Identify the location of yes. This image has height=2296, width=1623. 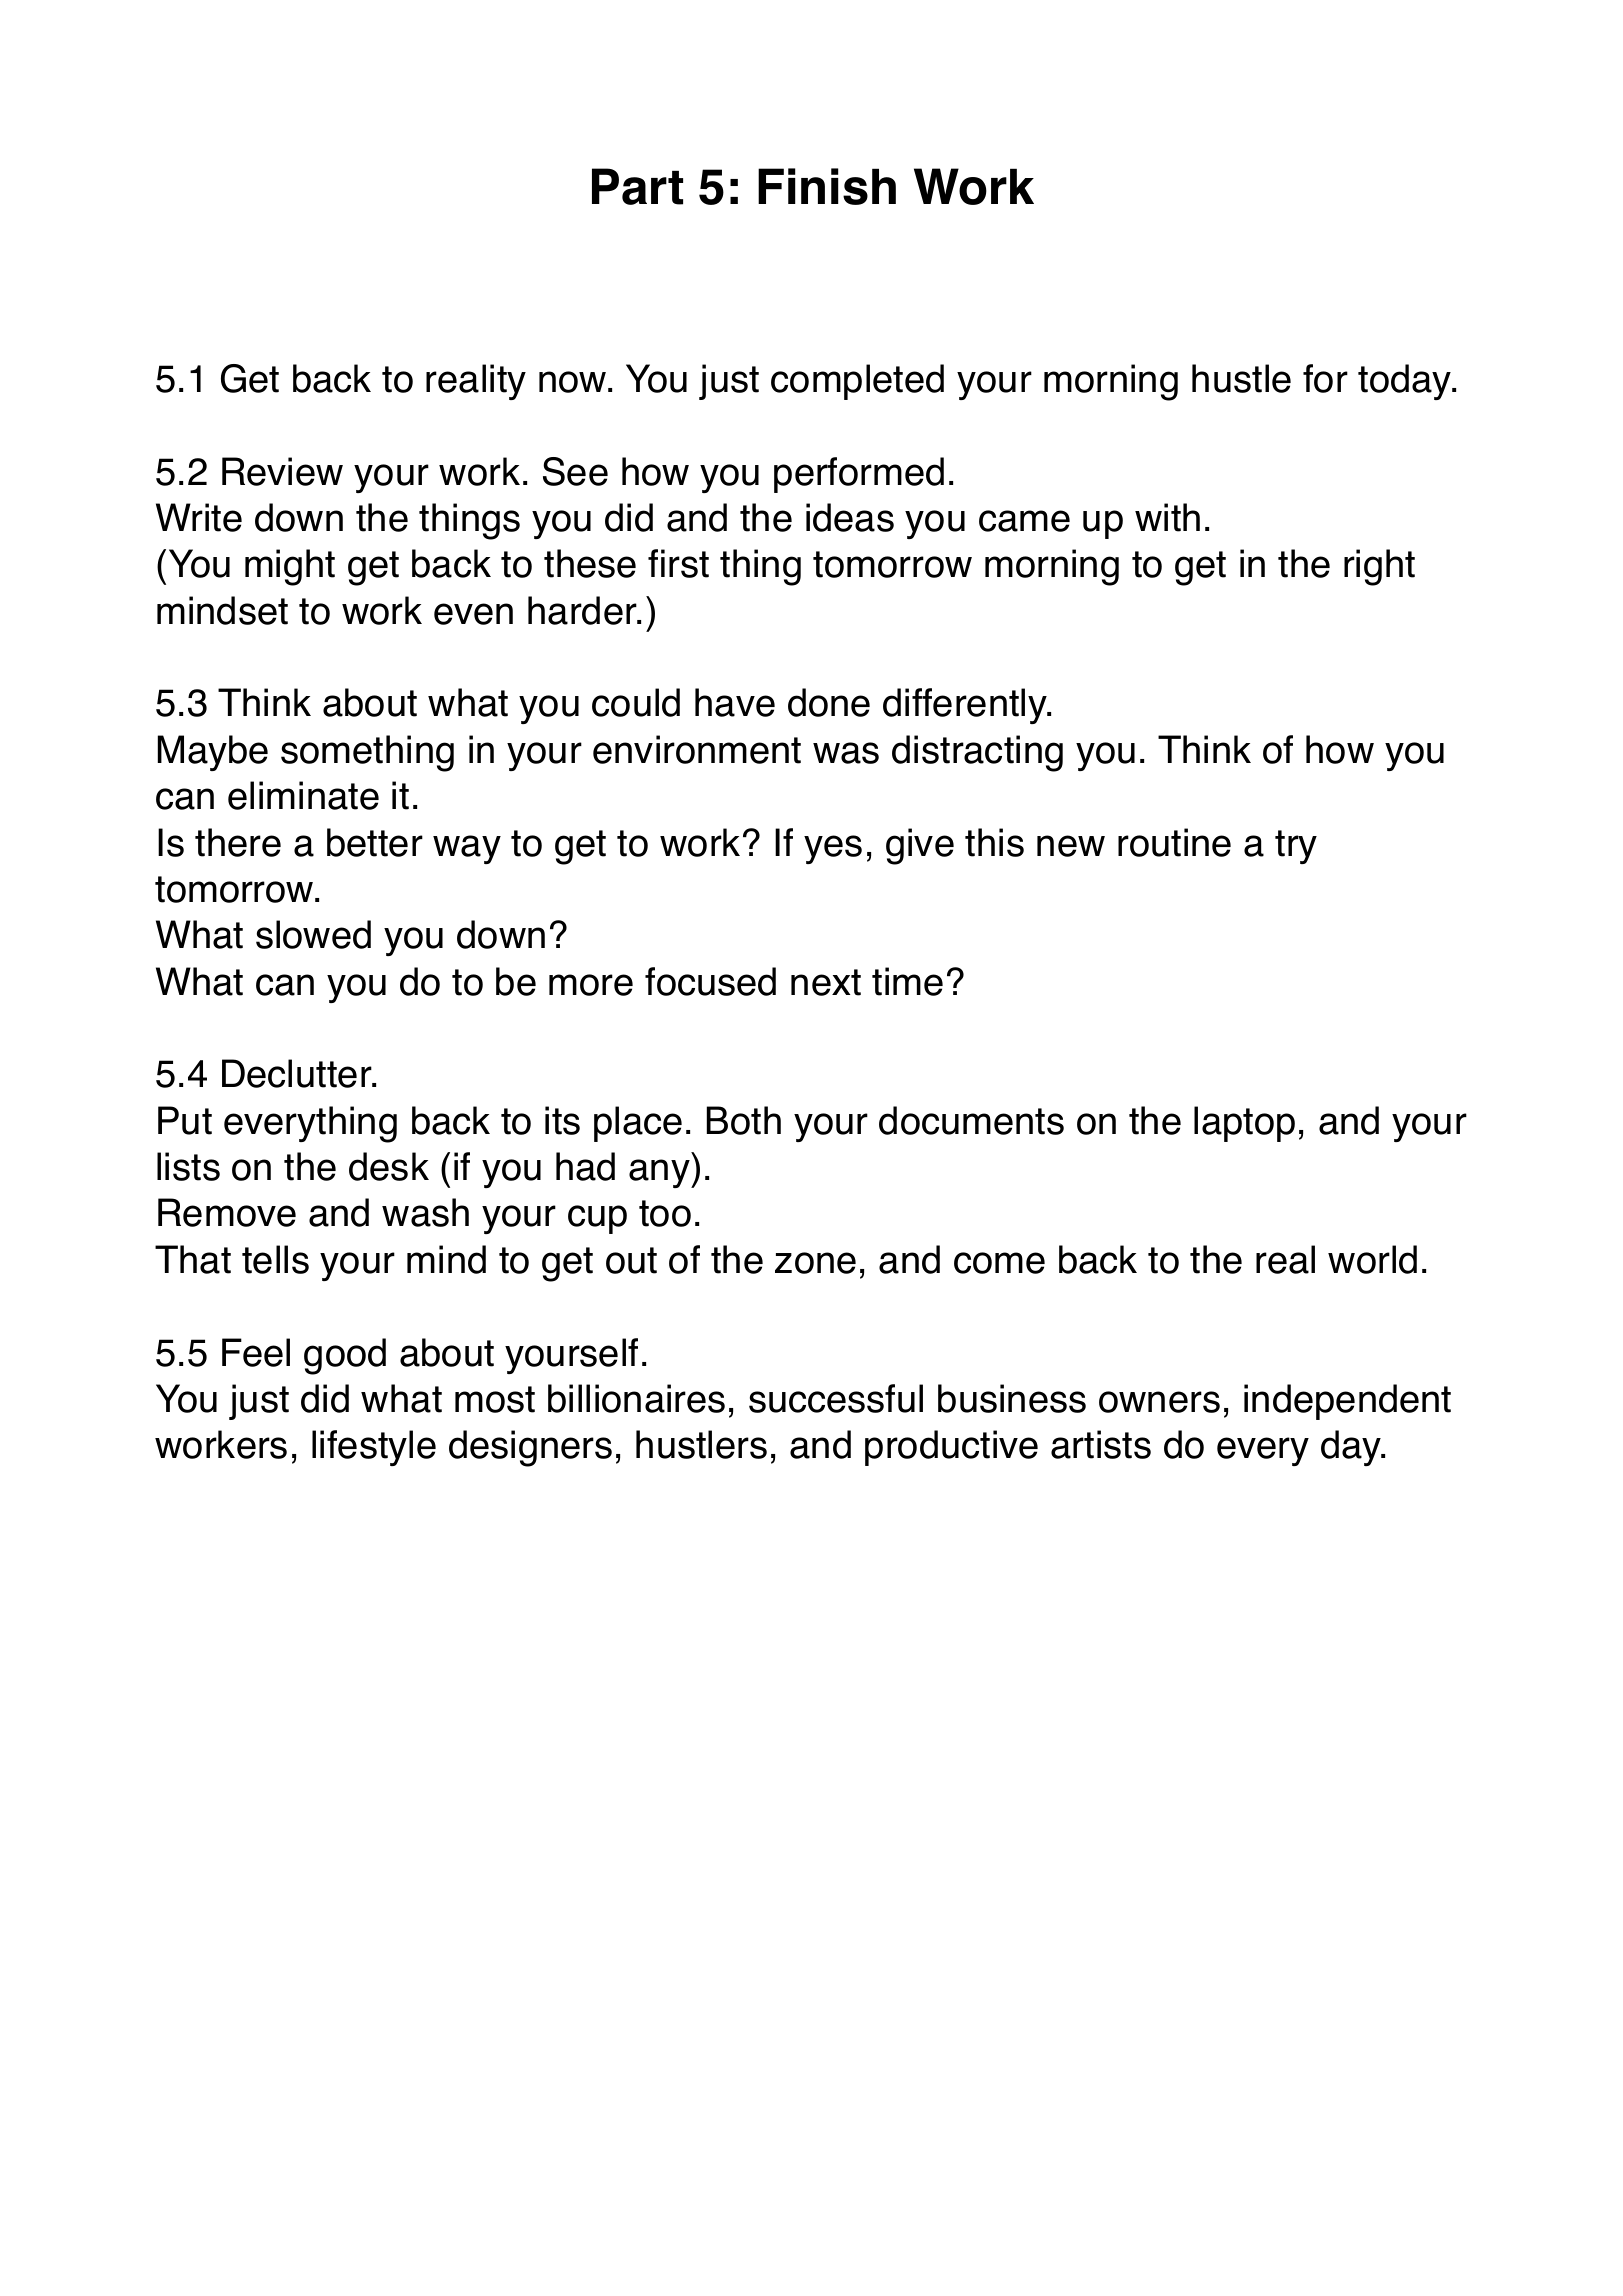
(833, 849).
